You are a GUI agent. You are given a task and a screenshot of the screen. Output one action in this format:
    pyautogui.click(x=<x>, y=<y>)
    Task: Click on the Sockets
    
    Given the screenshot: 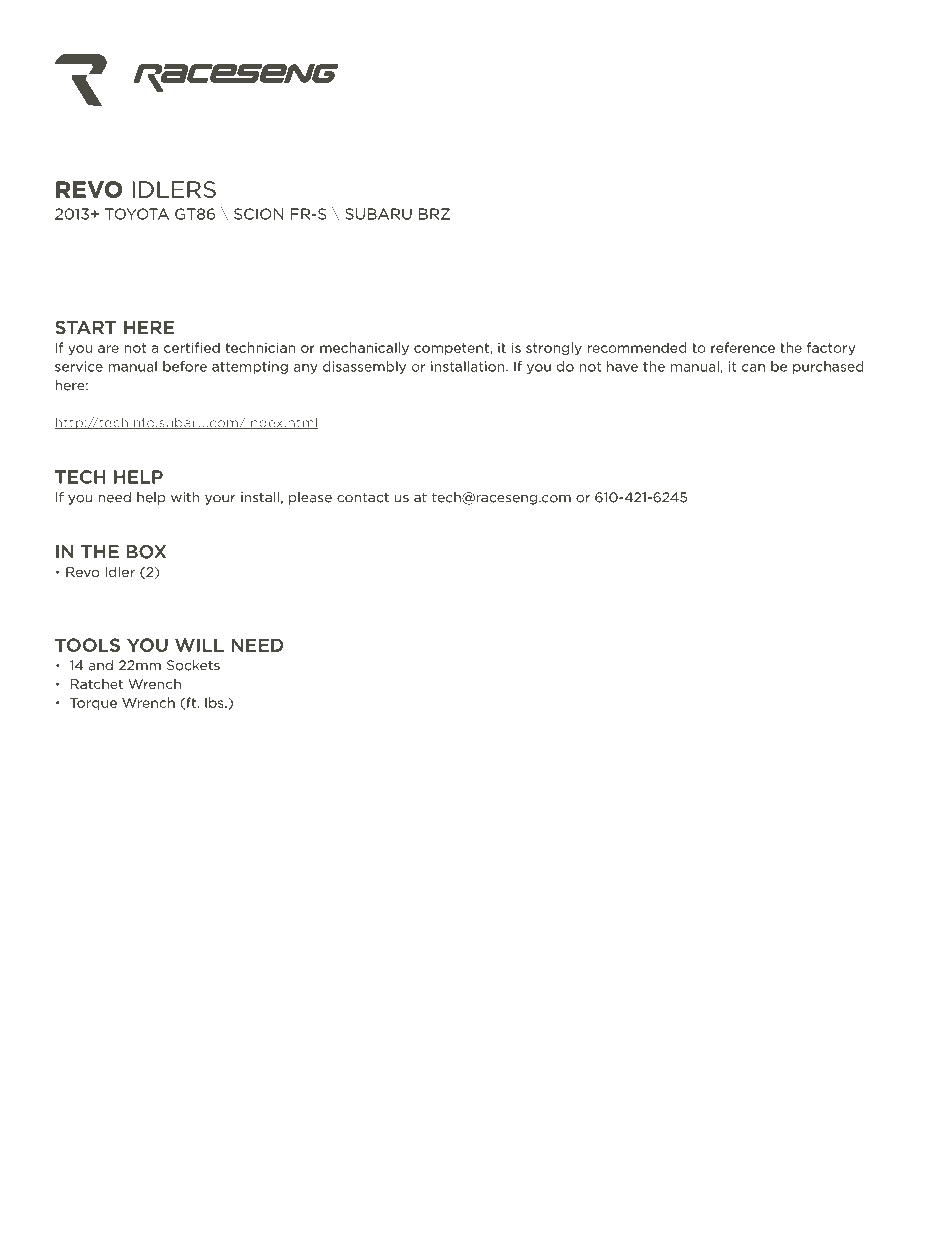 What is the action you would take?
    pyautogui.click(x=193, y=665)
